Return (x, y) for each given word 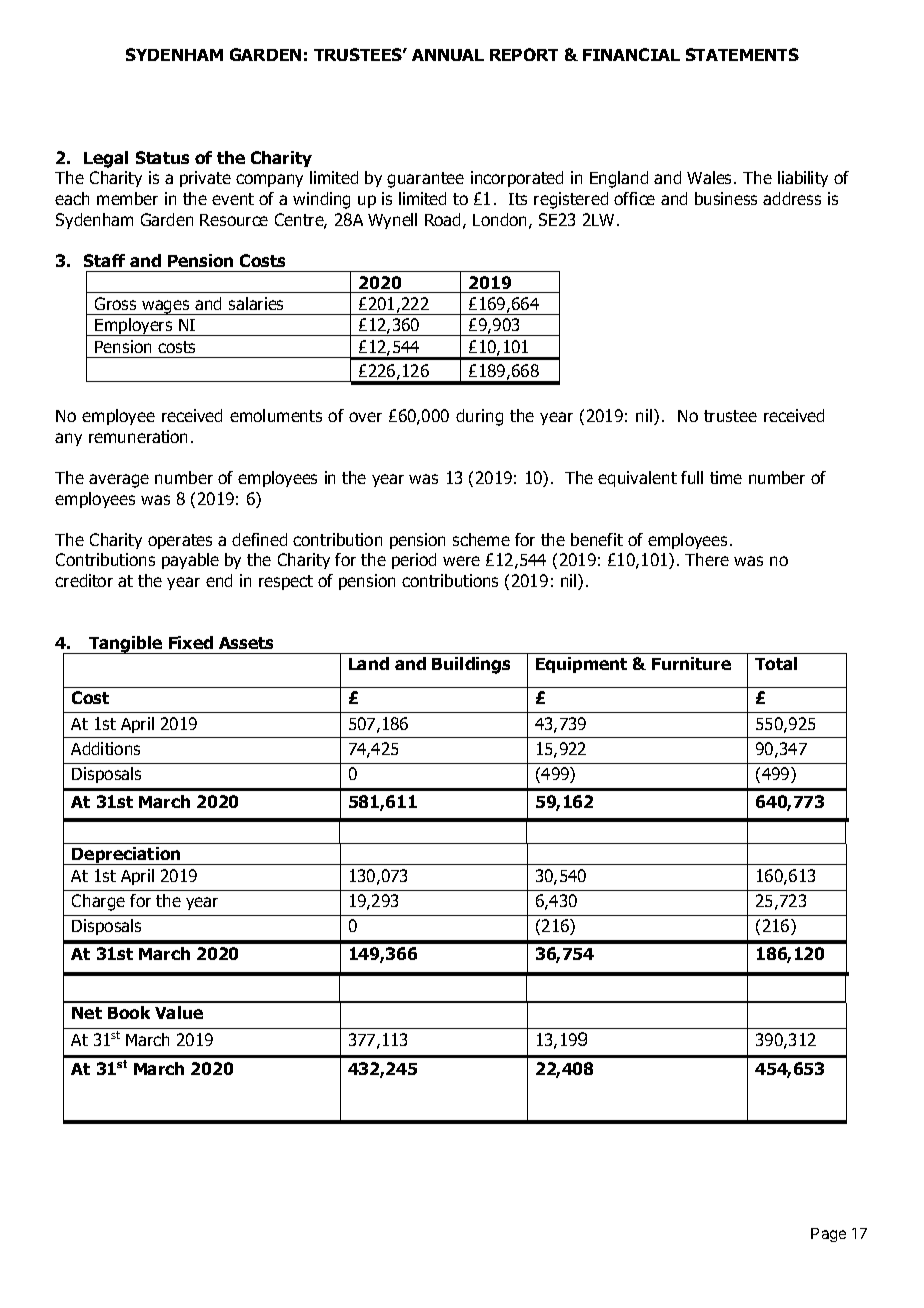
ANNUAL (448, 55)
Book (129, 1012)
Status (162, 157)
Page (828, 1235)
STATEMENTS (742, 54)
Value (179, 1012)
